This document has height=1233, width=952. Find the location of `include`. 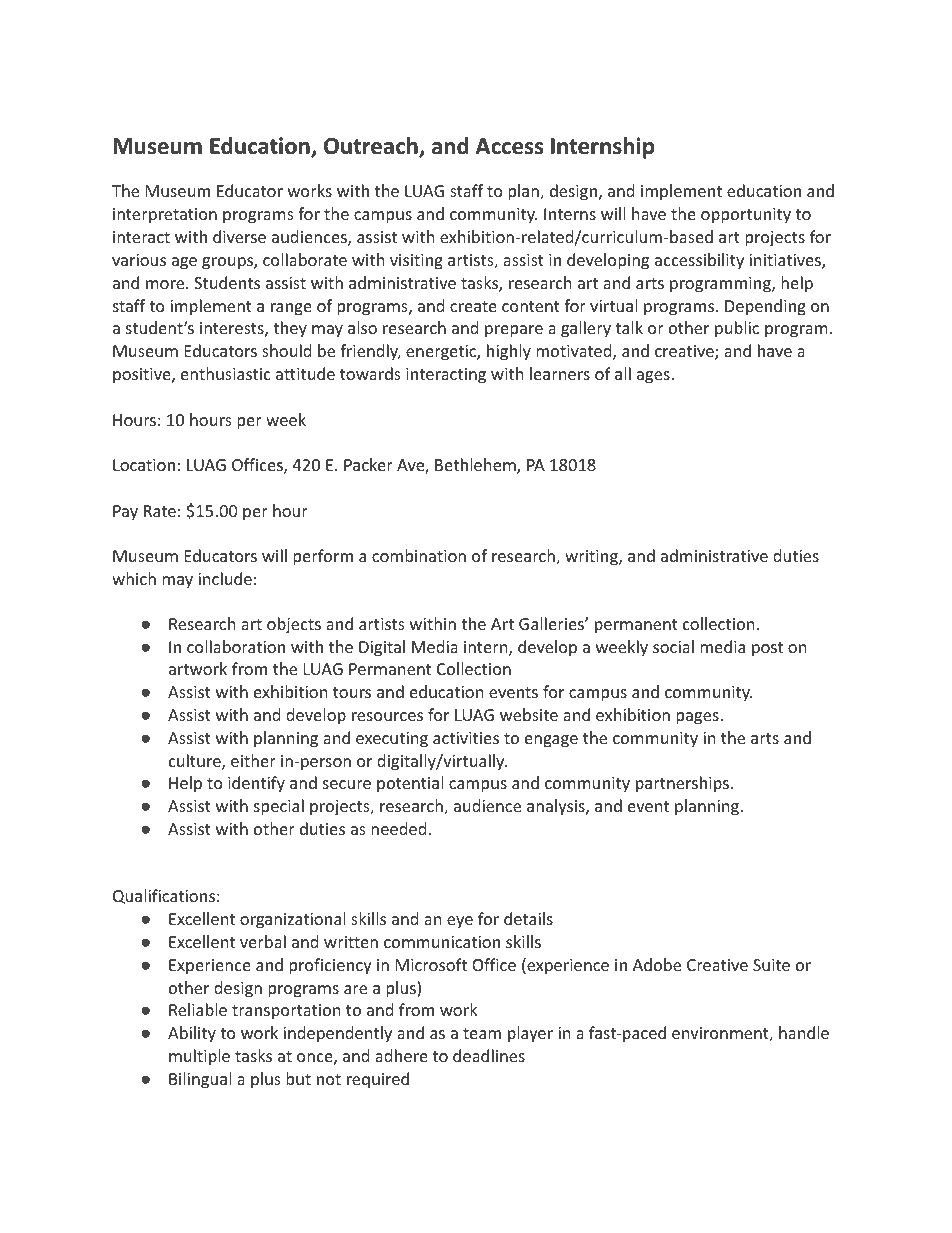

include is located at coordinates (225, 578).
